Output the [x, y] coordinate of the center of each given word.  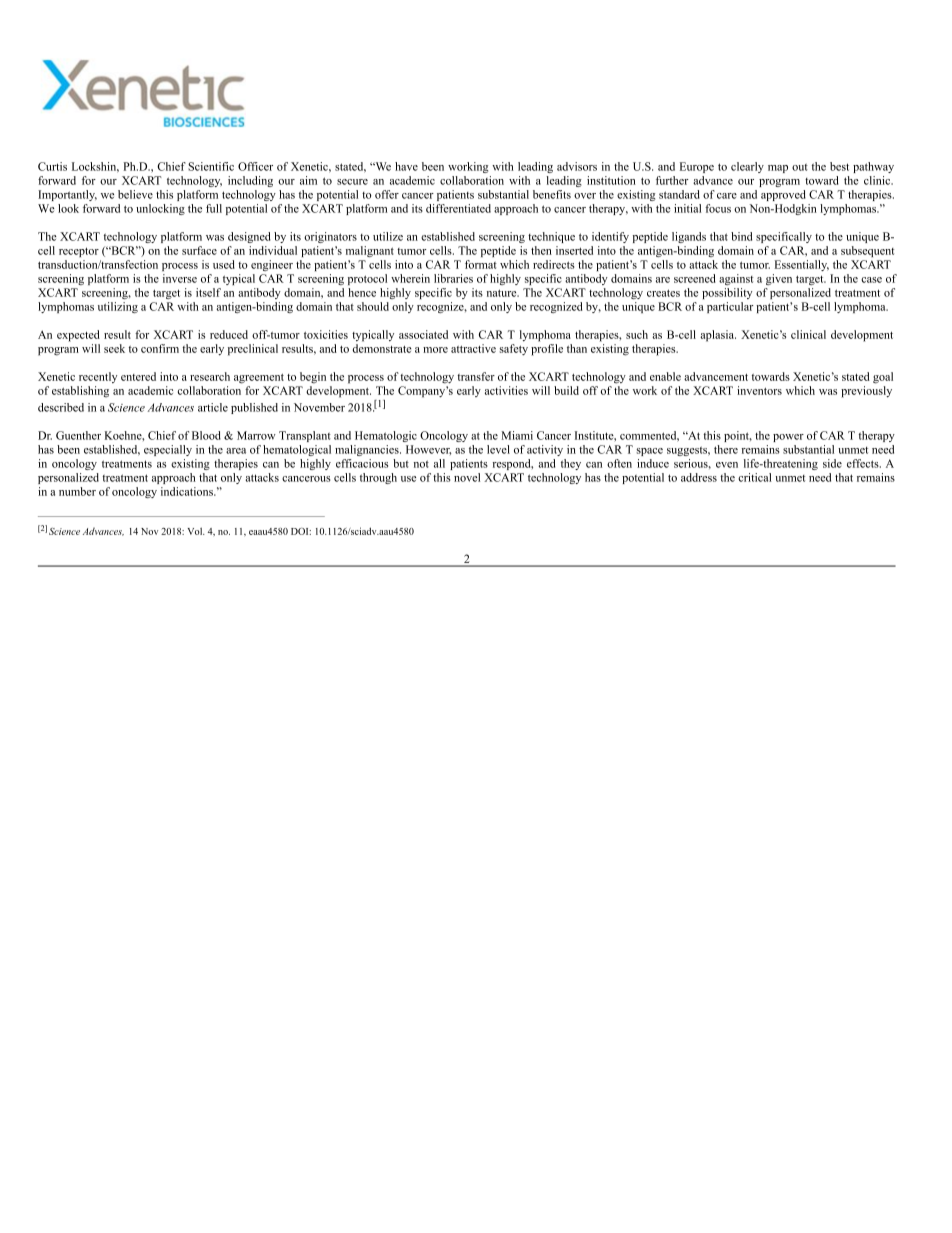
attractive [473, 348]
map [778, 169]
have [406, 166]
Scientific [211, 166]
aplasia [718, 336]
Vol [196, 531]
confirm [160, 348]
